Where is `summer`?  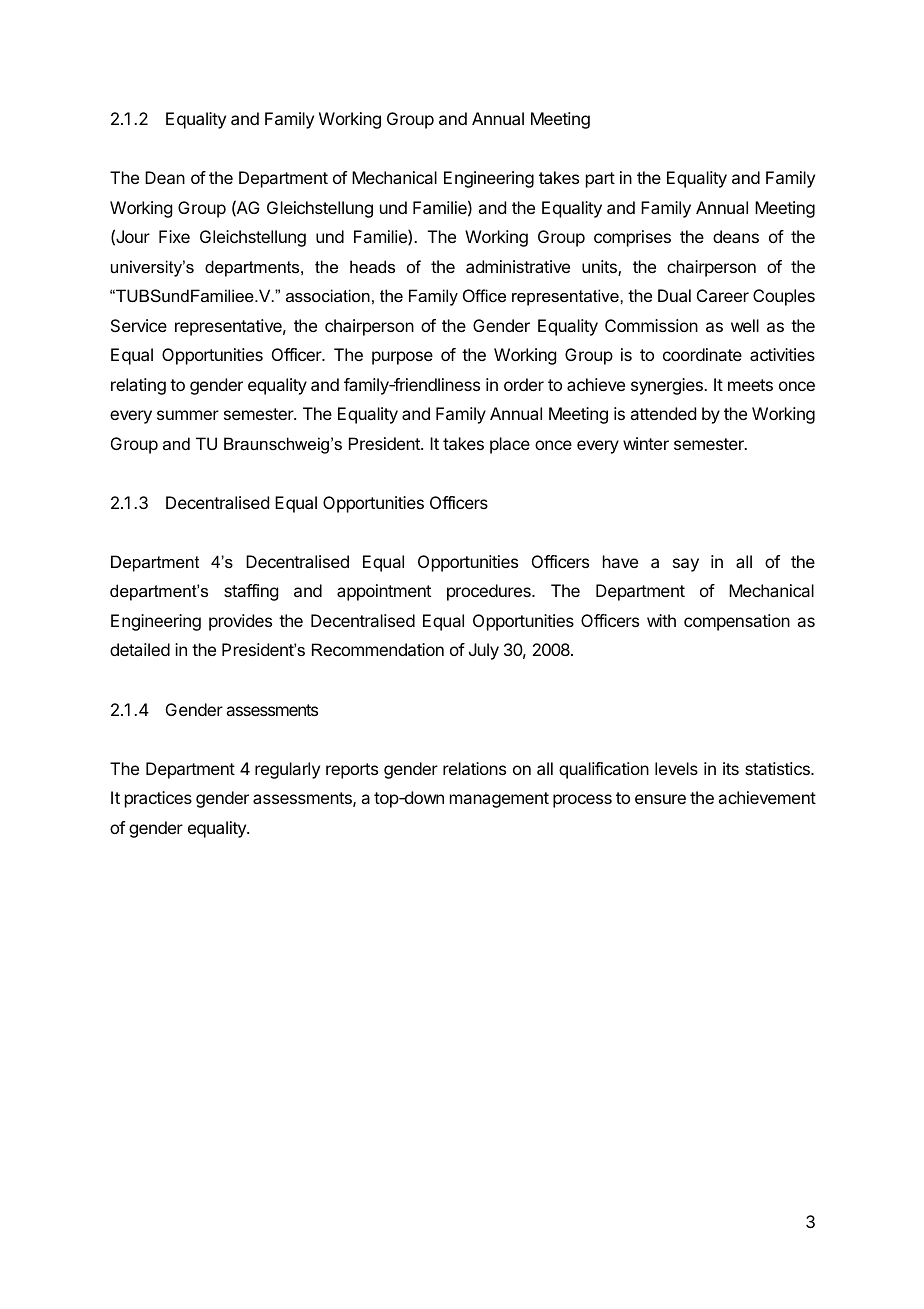
summer is located at coordinates (188, 415).
